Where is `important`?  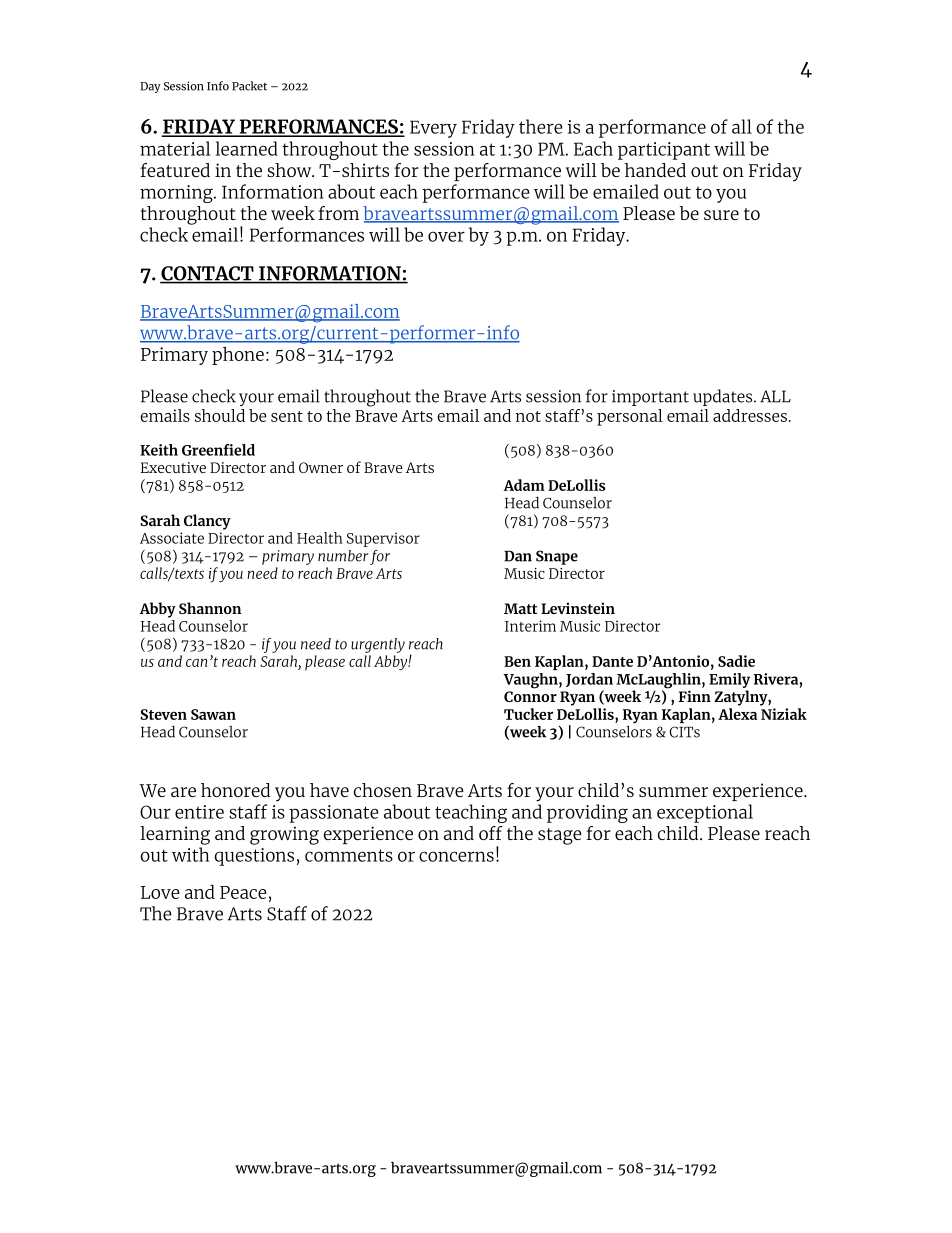
important is located at coordinates (650, 398).
